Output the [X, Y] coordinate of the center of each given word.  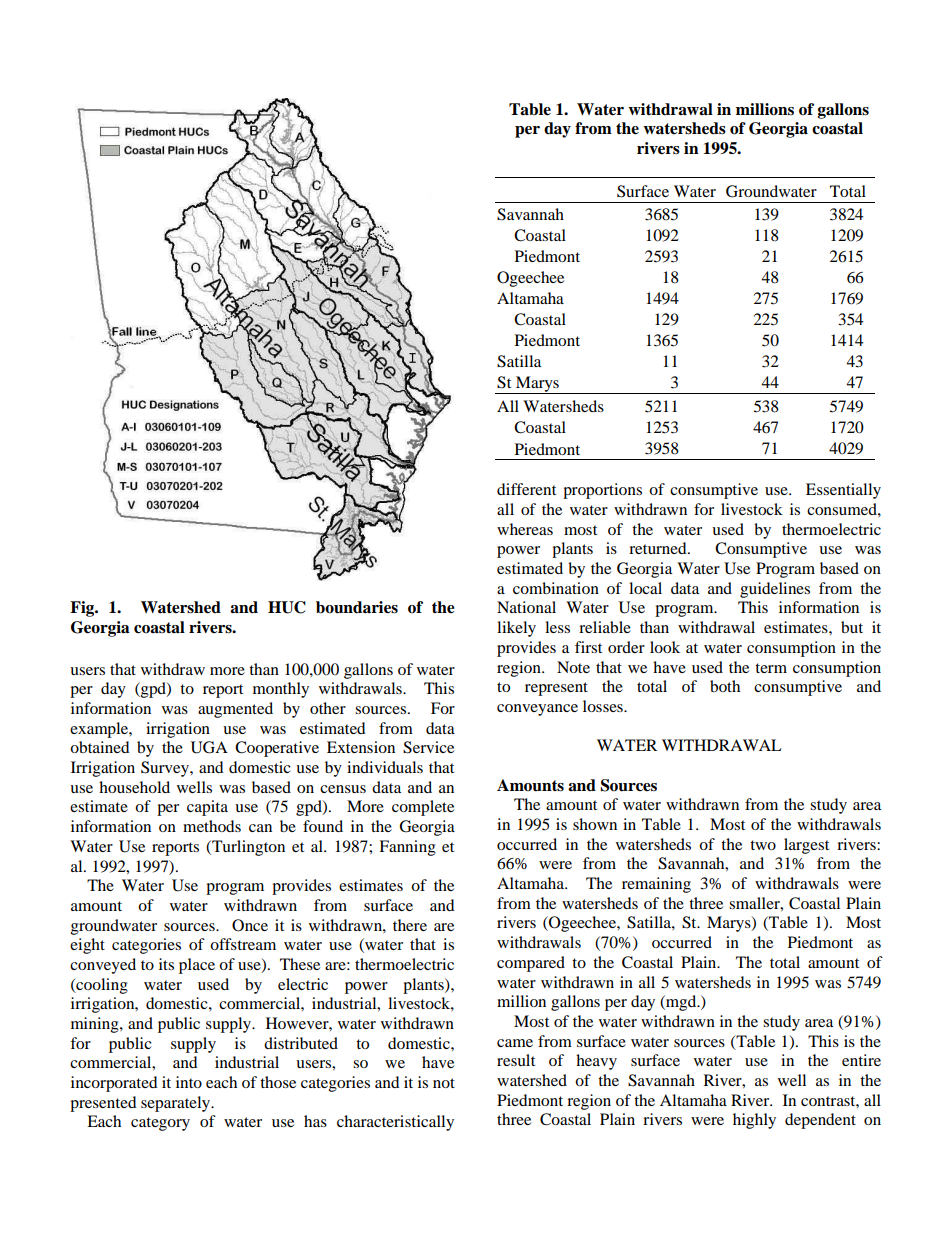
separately [177, 1104]
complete [423, 808]
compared [531, 964]
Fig [83, 609]
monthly [281, 690]
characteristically [395, 1123]
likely [516, 629]
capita [207, 808]
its [166, 964]
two [763, 845]
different [526, 489]
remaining [656, 885]
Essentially [843, 491]
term [771, 668]
